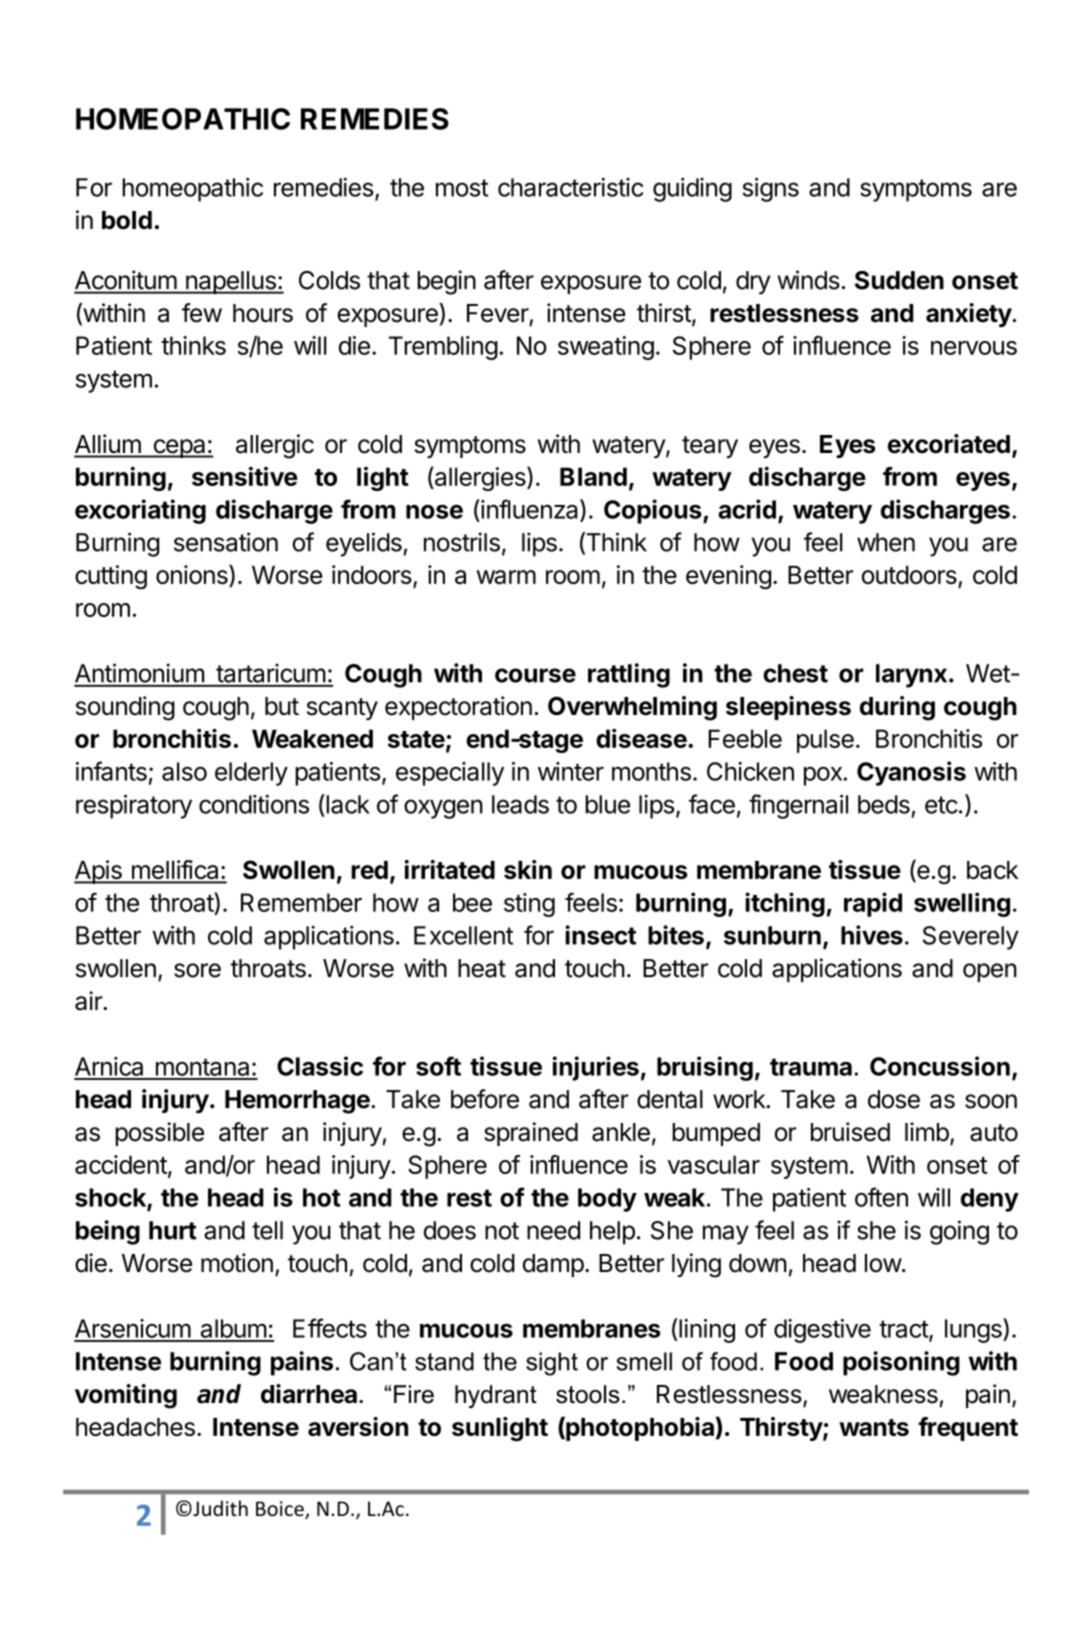 The height and width of the document is (1635, 1092). I want to click on leads, so click(520, 804).
